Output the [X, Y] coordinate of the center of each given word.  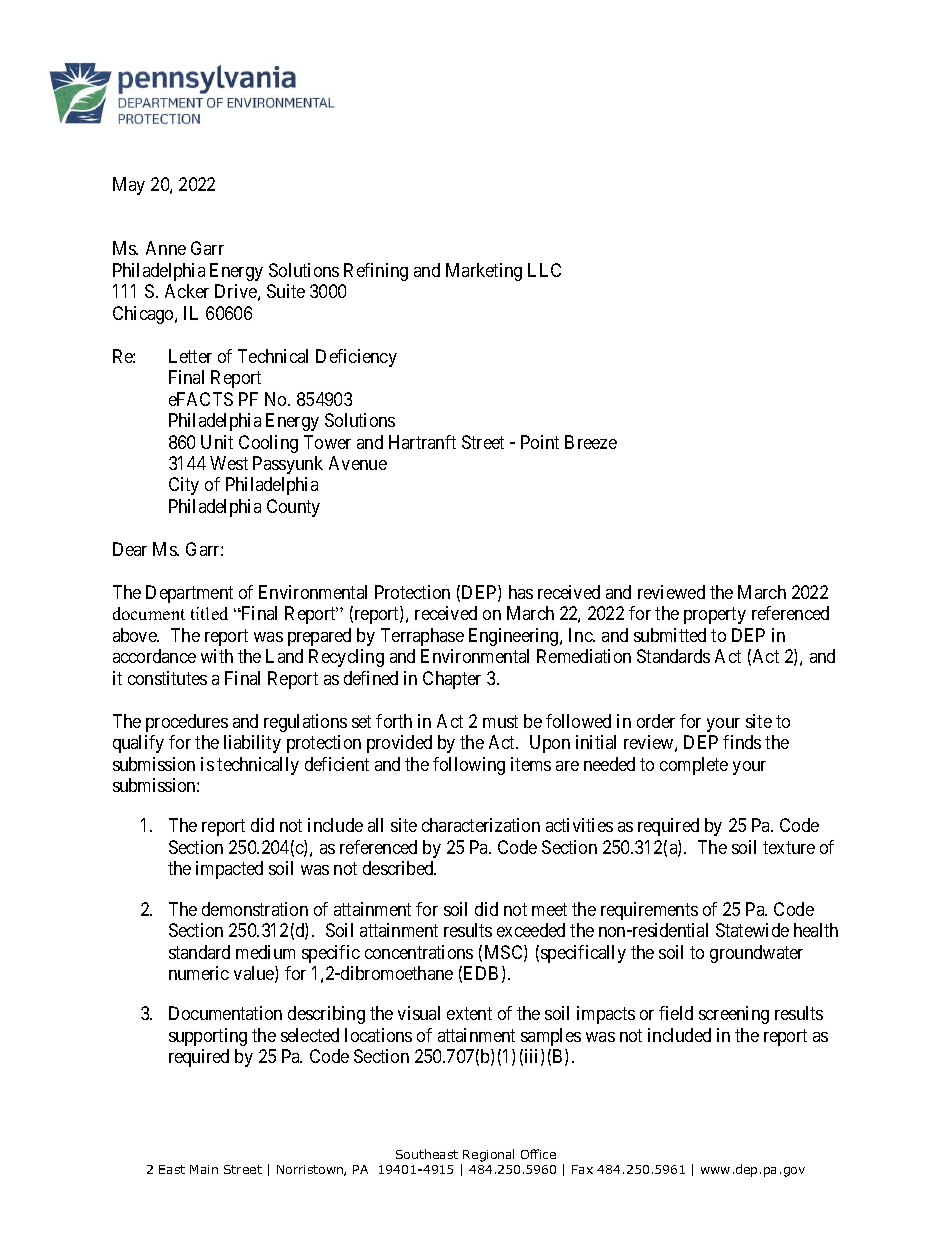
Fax [582, 1169]
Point [540, 442]
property [715, 616]
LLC [544, 270]
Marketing [484, 272]
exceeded [531, 930]
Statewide [752, 930]
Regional [488, 1155]
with [217, 656]
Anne [166, 248]
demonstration [255, 909]
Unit [217, 442]
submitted [670, 635]
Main [204, 1169]
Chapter [452, 680]
